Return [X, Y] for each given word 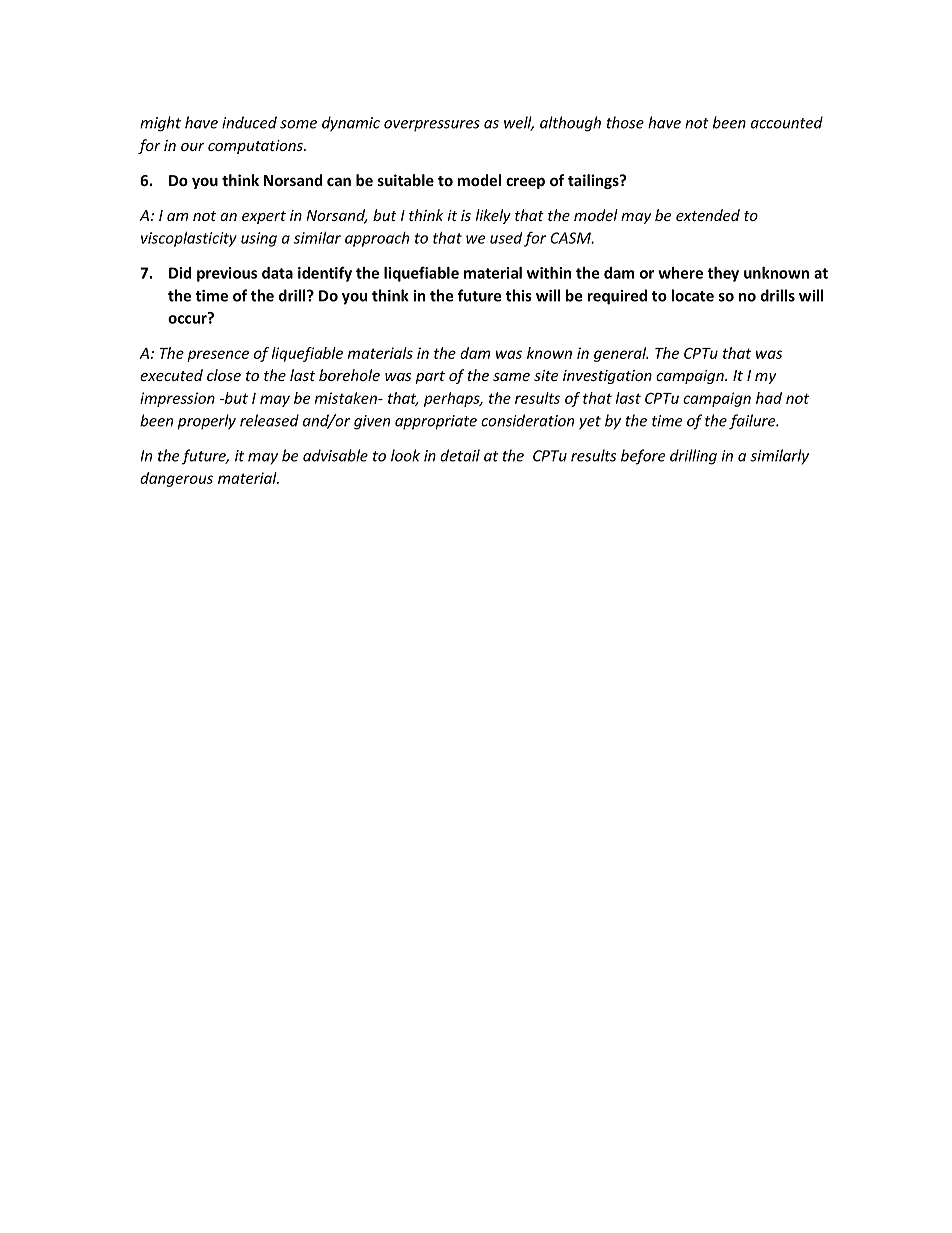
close [224, 375]
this [519, 295]
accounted [787, 122]
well [519, 123]
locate [693, 295]
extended [708, 215]
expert [264, 217]
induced [249, 122]
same [511, 377]
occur [188, 318]
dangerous [176, 479]
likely [493, 216]
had [769, 398]
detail [460, 455]
